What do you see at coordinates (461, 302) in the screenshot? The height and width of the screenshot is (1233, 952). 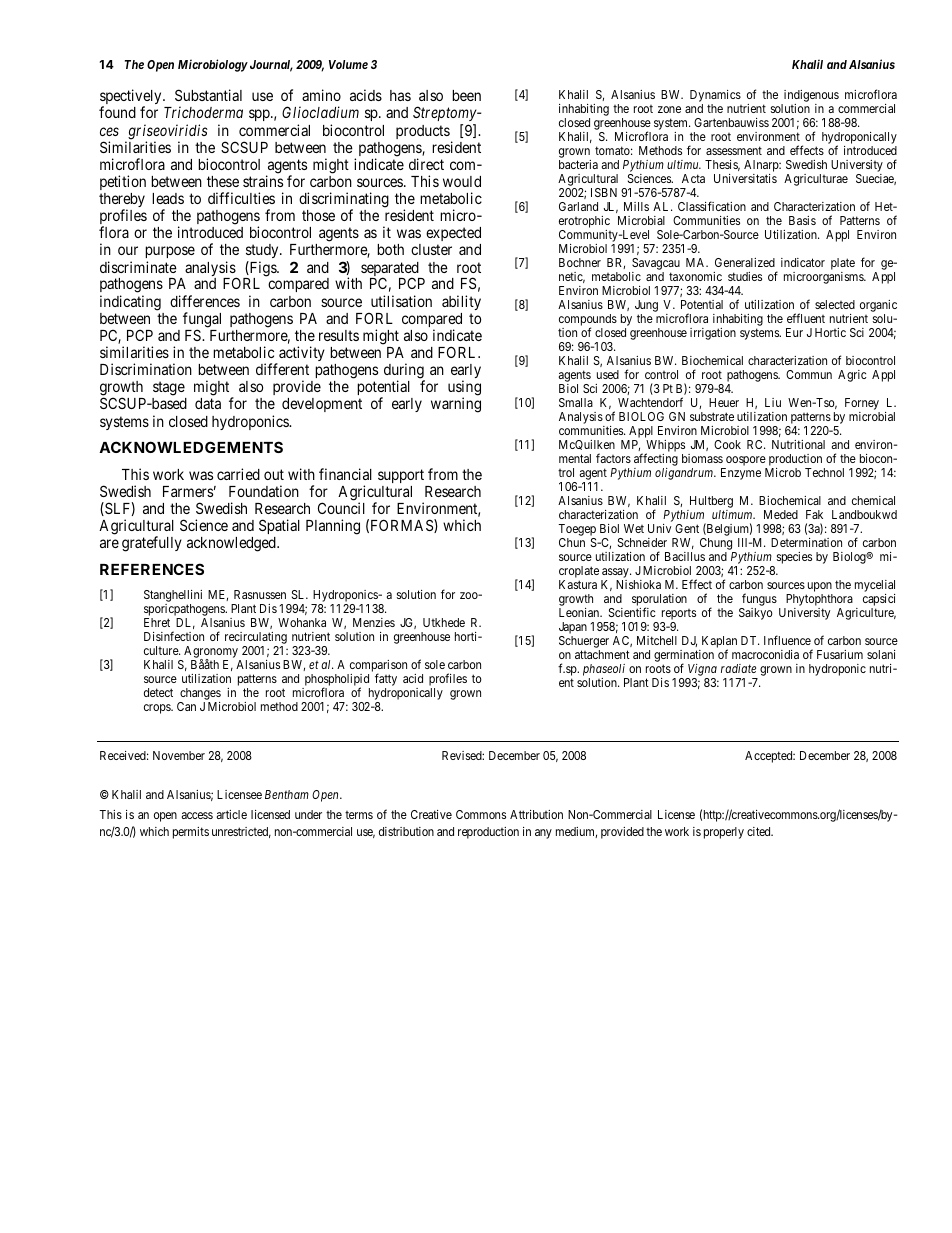 I see `ability` at bounding box center [461, 302].
